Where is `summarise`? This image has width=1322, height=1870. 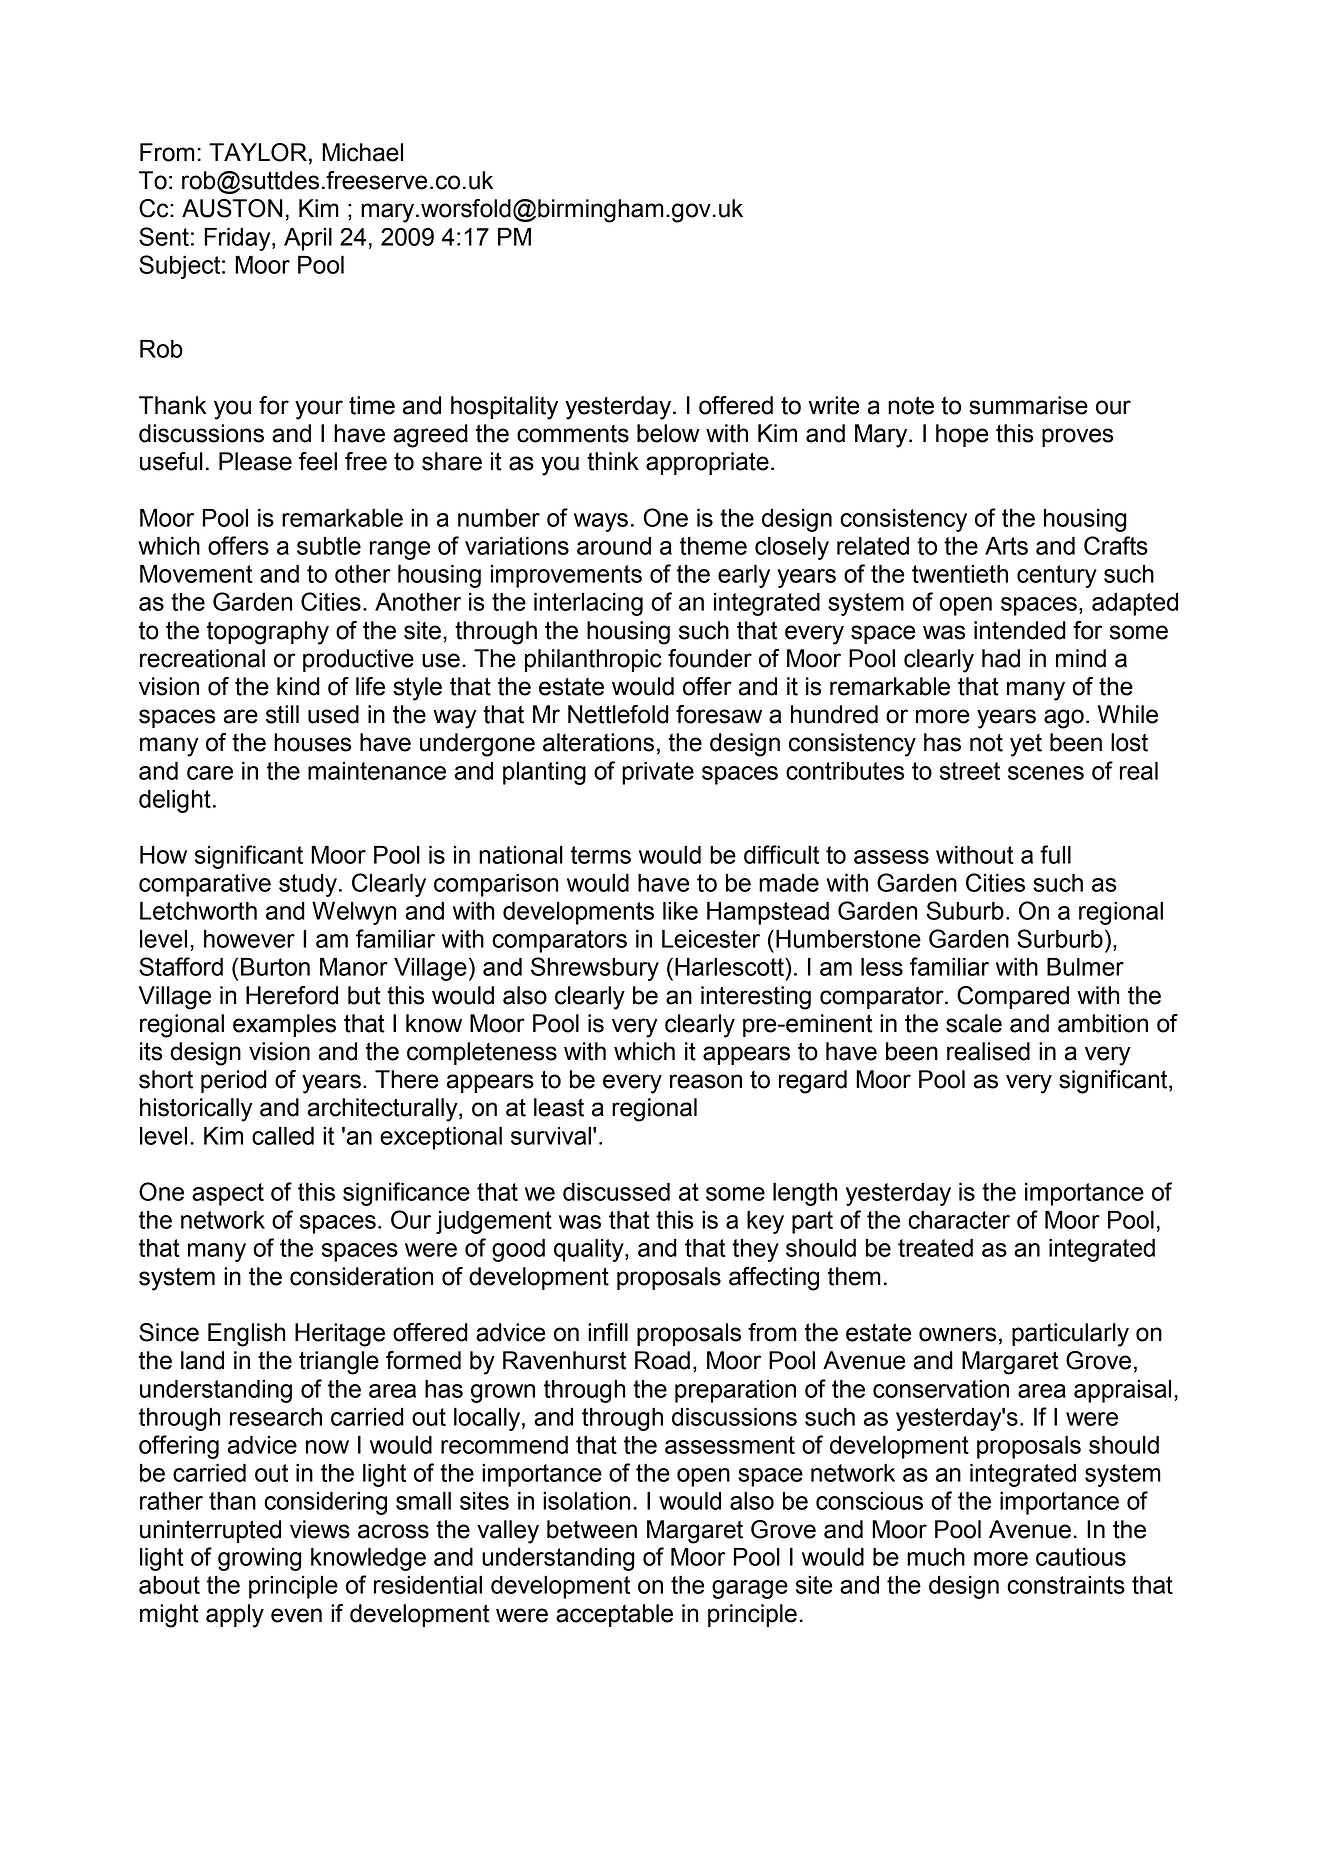
summarise is located at coordinates (1028, 405).
